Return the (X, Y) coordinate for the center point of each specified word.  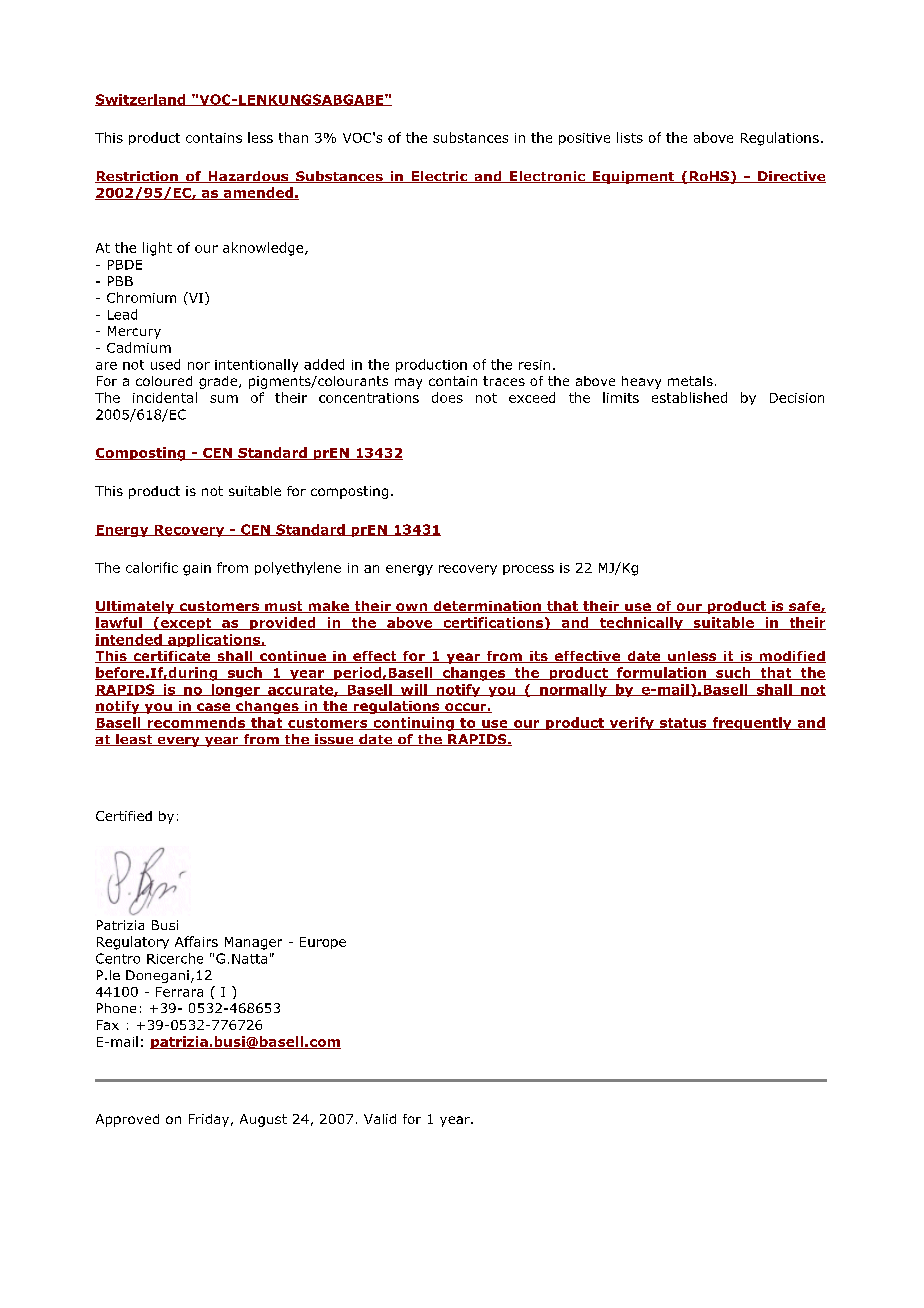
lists (630, 137)
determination (487, 607)
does (447, 397)
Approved (127, 1120)
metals (690, 381)
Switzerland (141, 100)
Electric (439, 177)
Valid (380, 1119)
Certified (124, 816)
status (683, 724)
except (186, 623)
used (165, 364)
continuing (413, 724)
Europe (323, 943)
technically (641, 623)
